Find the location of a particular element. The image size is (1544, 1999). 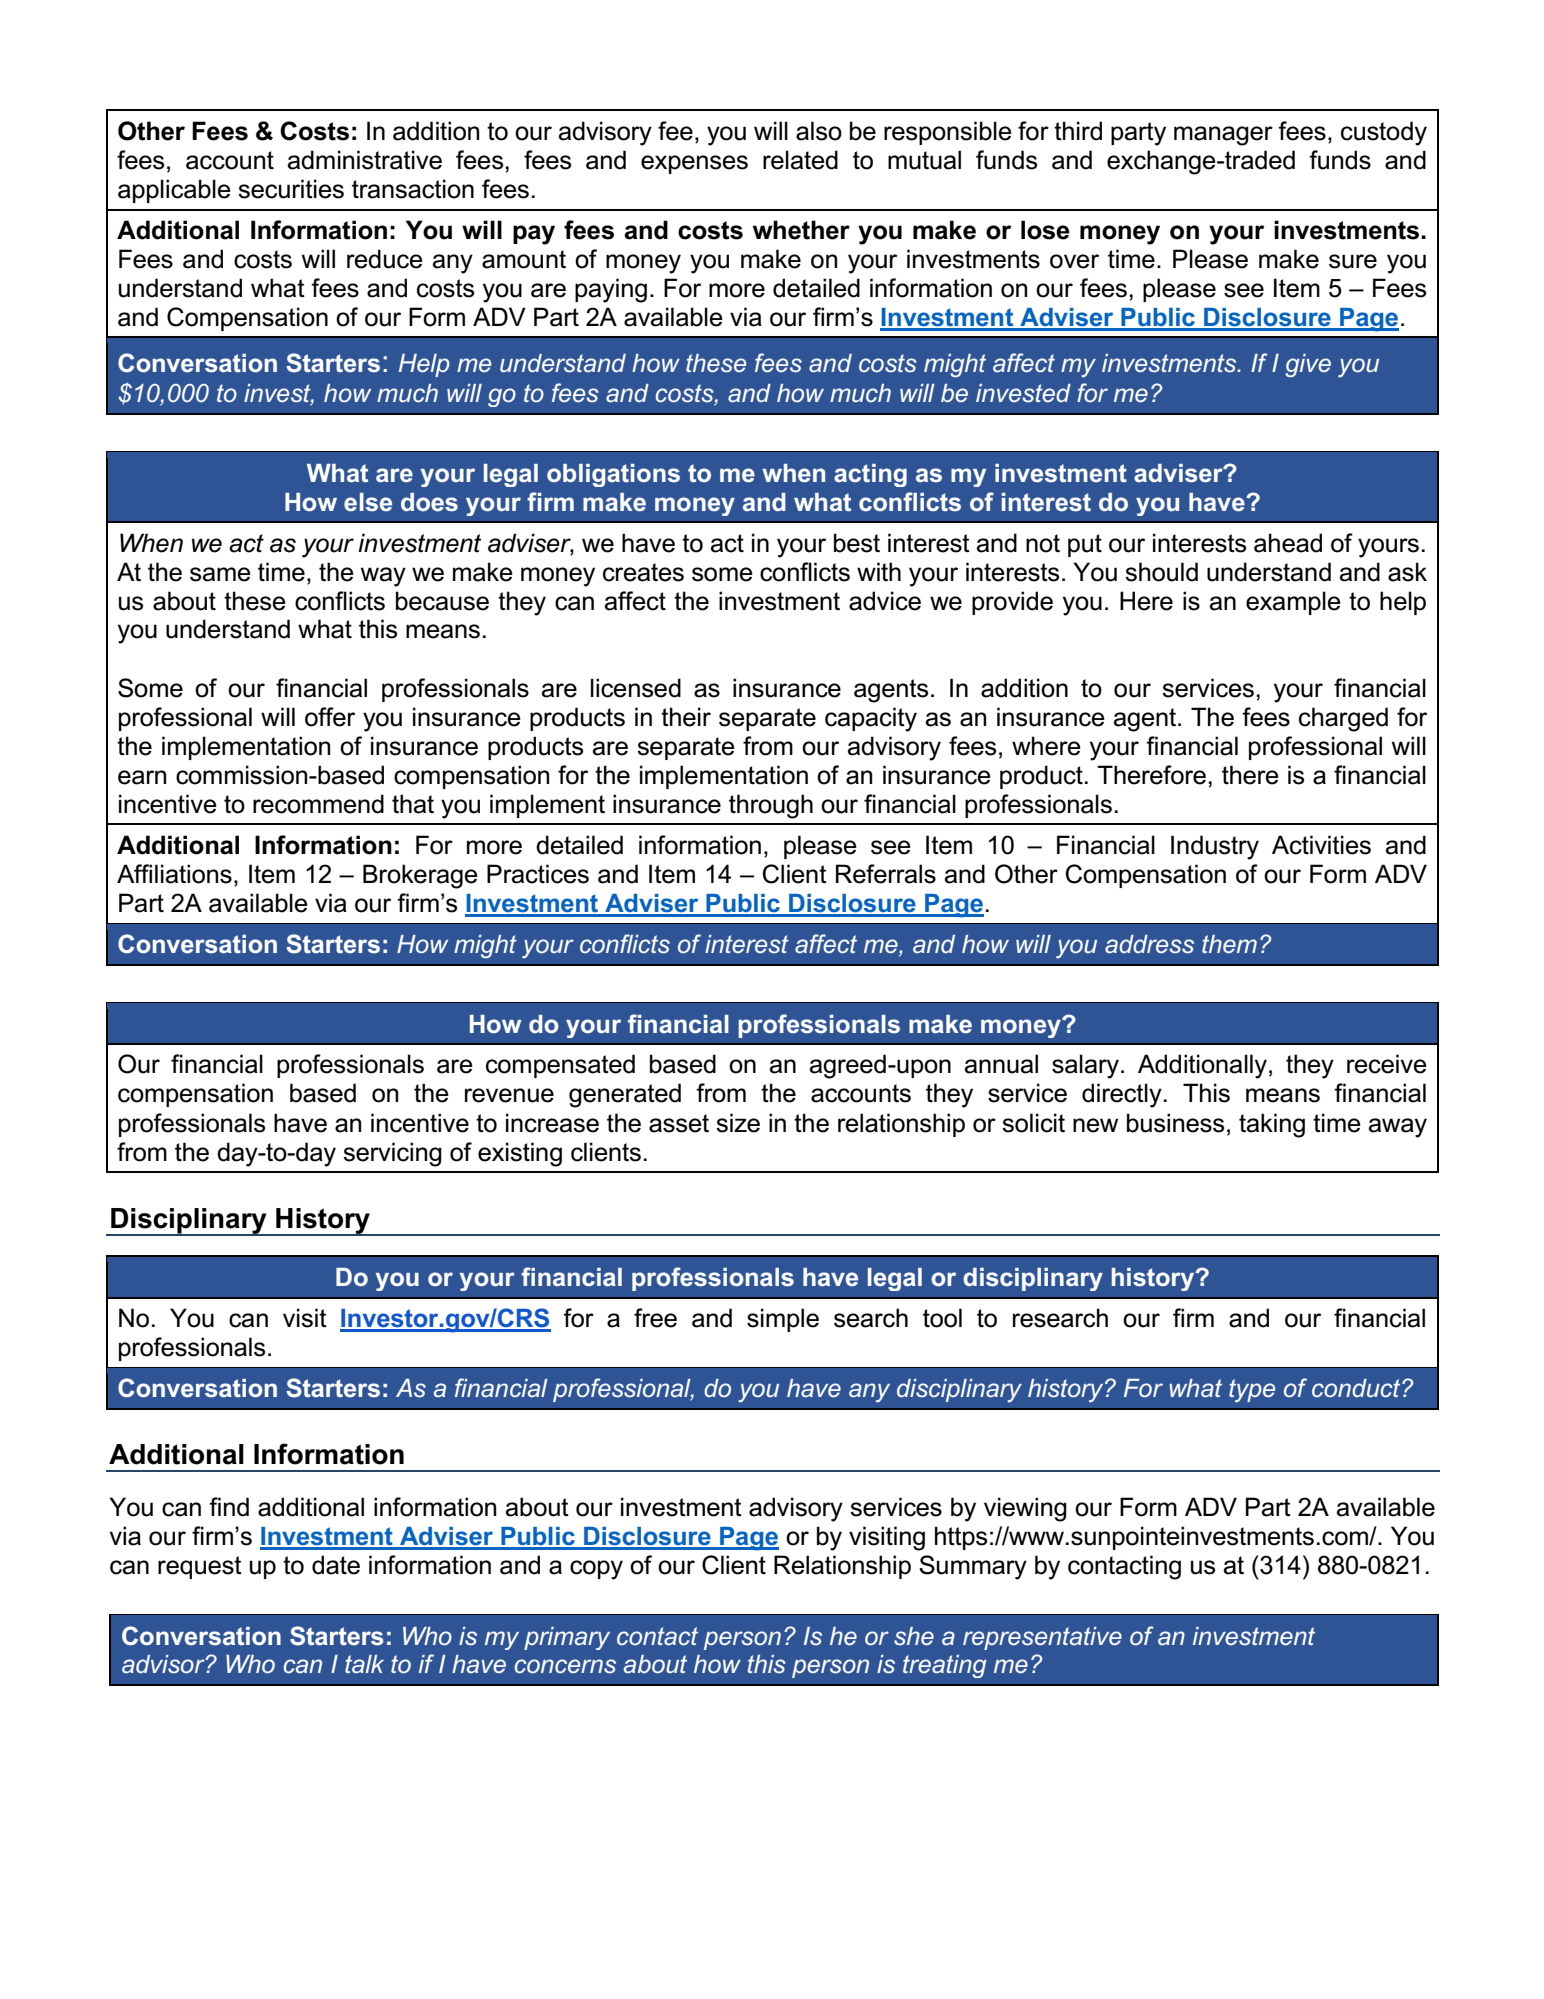

manager is located at coordinates (1223, 136).
